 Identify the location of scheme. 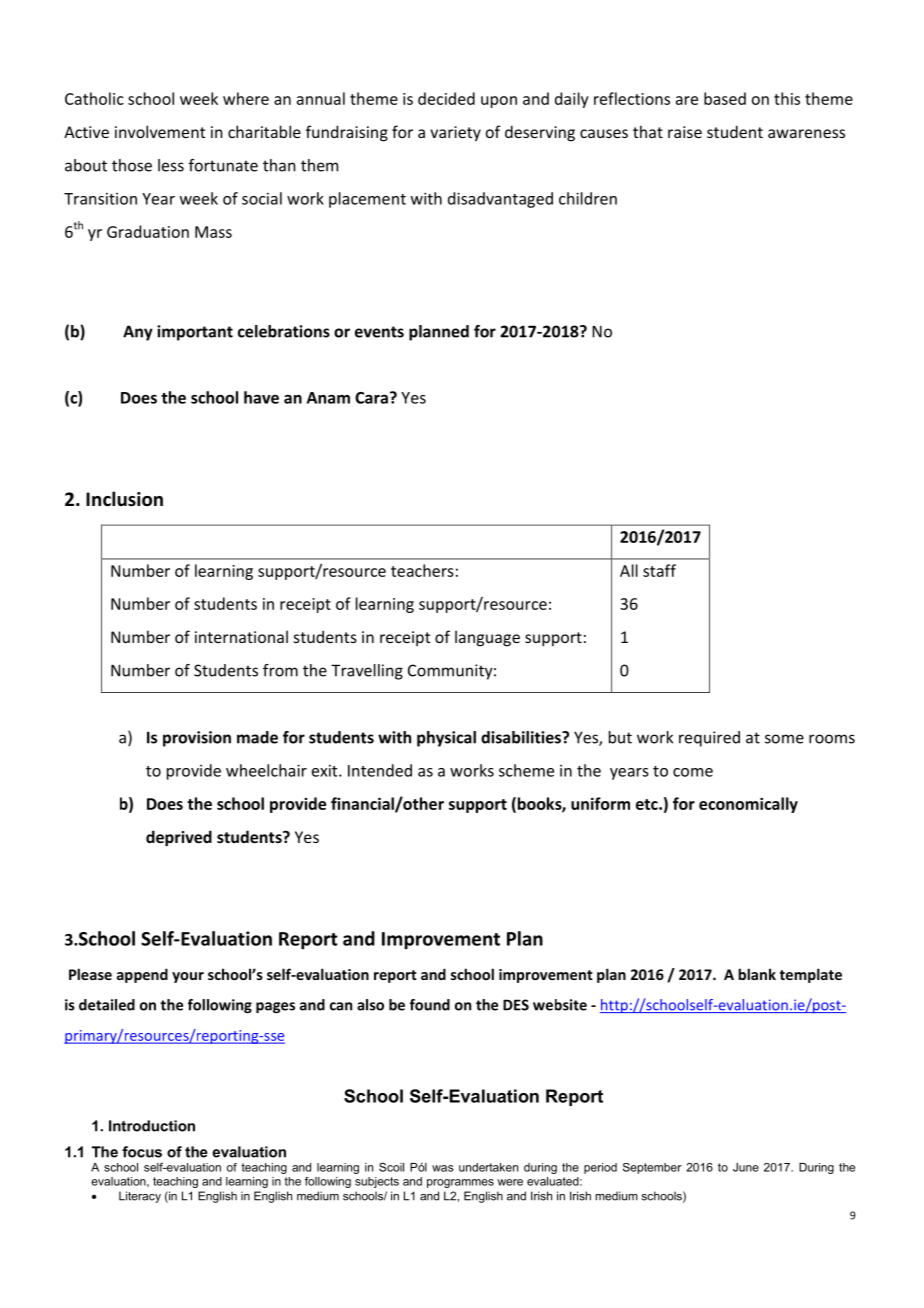
(526, 770).
